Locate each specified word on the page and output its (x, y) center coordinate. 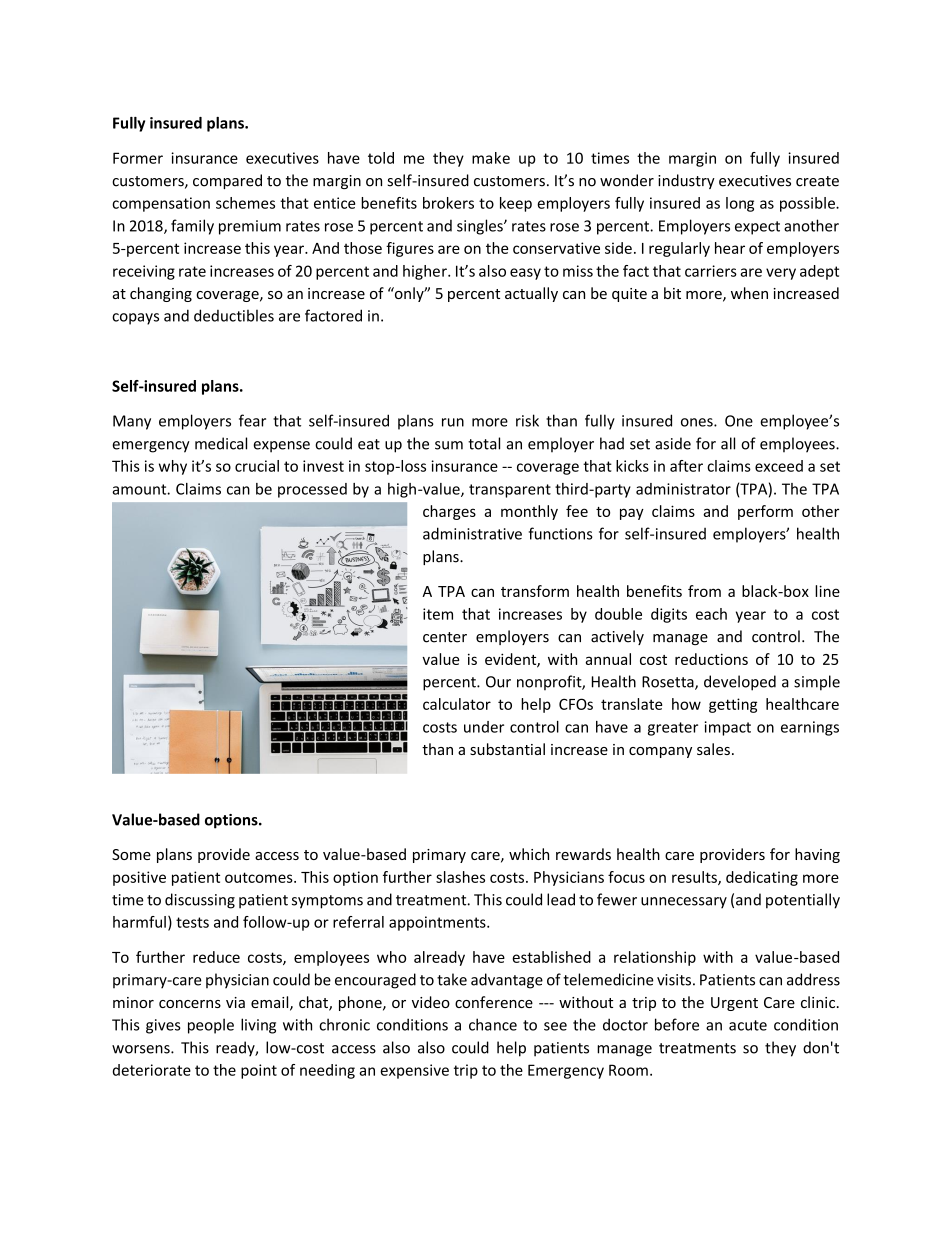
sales (713, 749)
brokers (448, 203)
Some (131, 854)
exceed (779, 466)
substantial (507, 749)
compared (227, 181)
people (211, 1026)
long (740, 204)
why (173, 467)
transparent (510, 491)
